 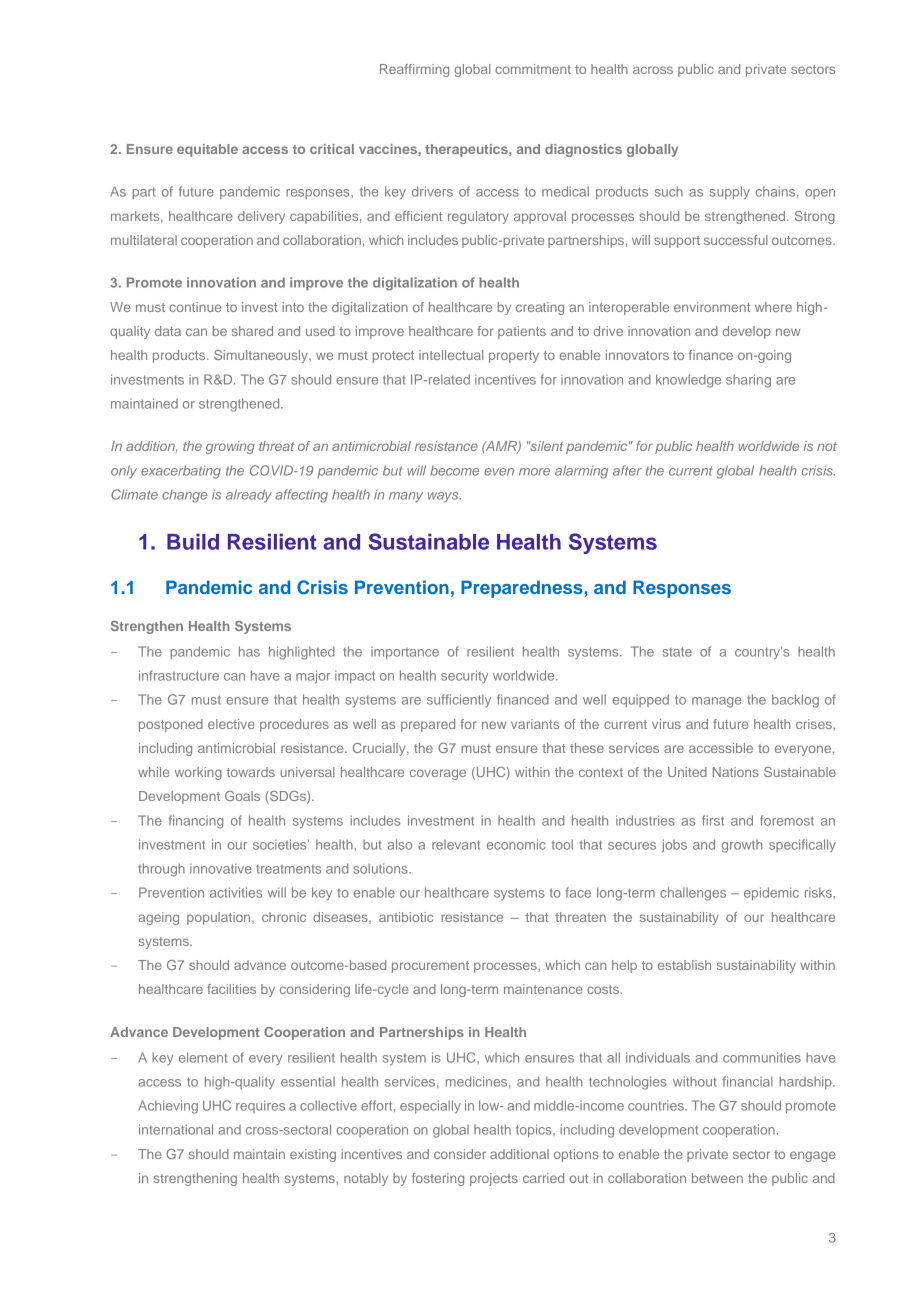 What do you see at coordinates (414, 70) in the document?
I see `Reaffirming` at bounding box center [414, 70].
